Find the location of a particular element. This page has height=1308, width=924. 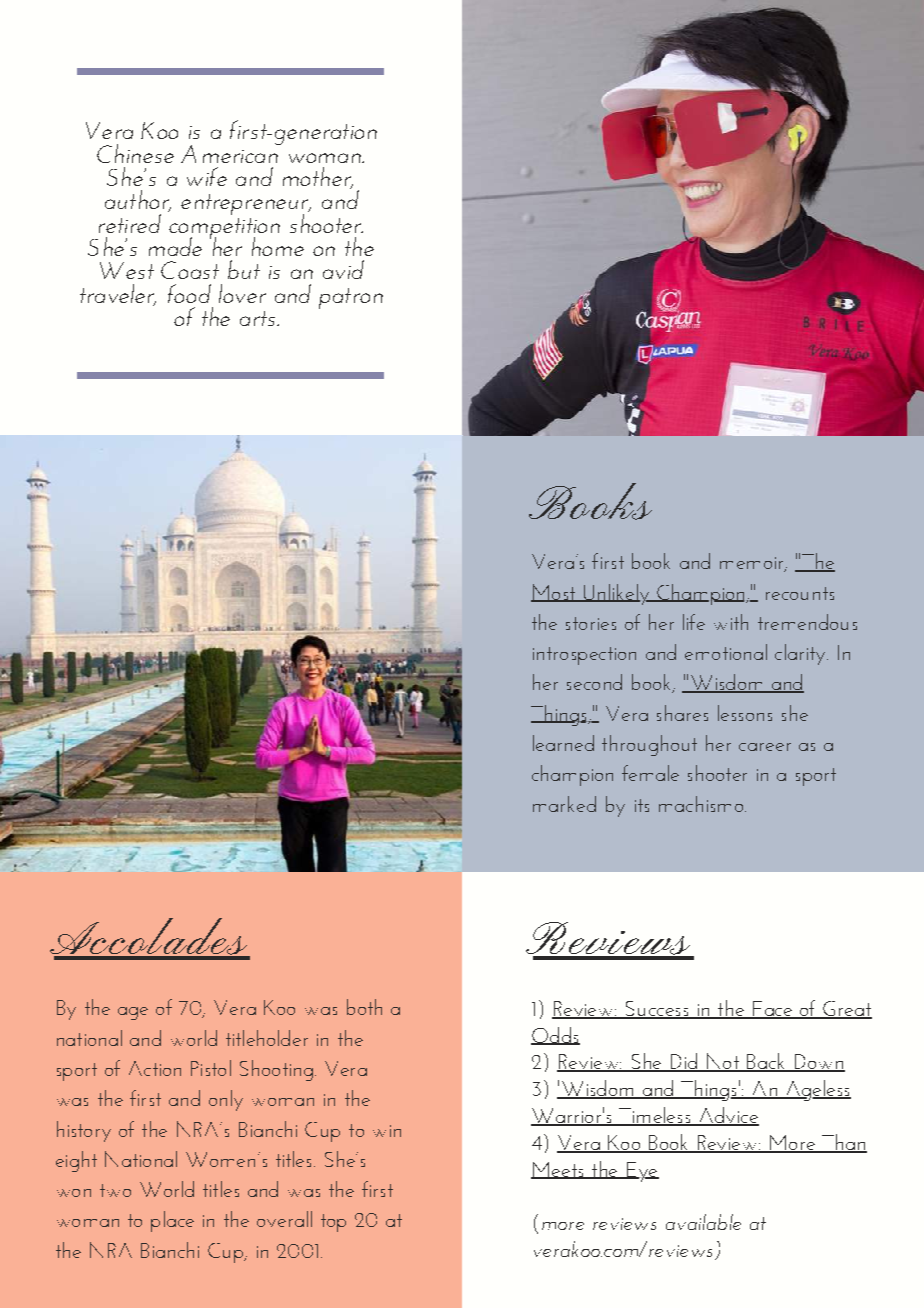

place is located at coordinates (172, 1221).
